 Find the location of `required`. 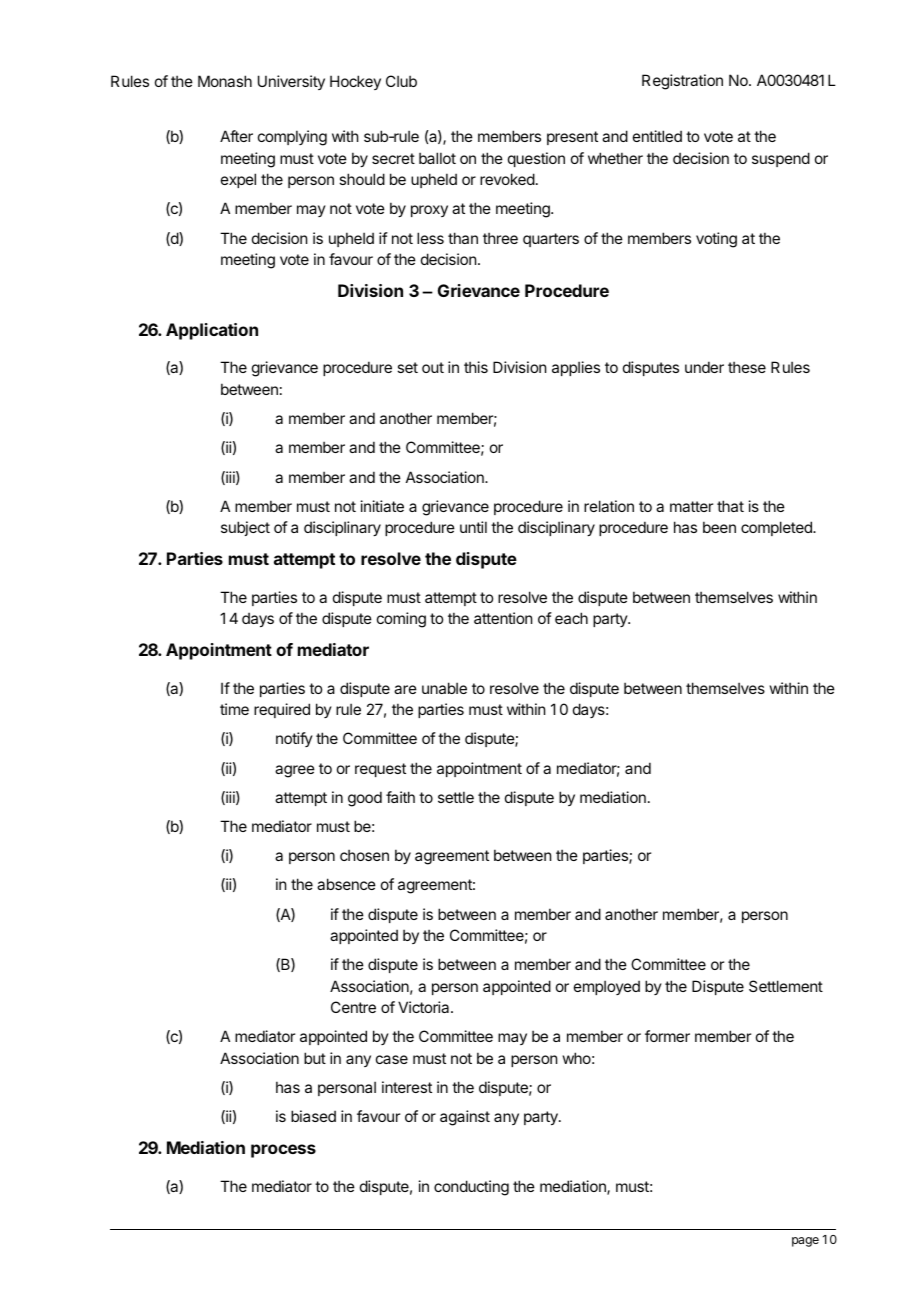

required is located at coordinates (282, 710).
